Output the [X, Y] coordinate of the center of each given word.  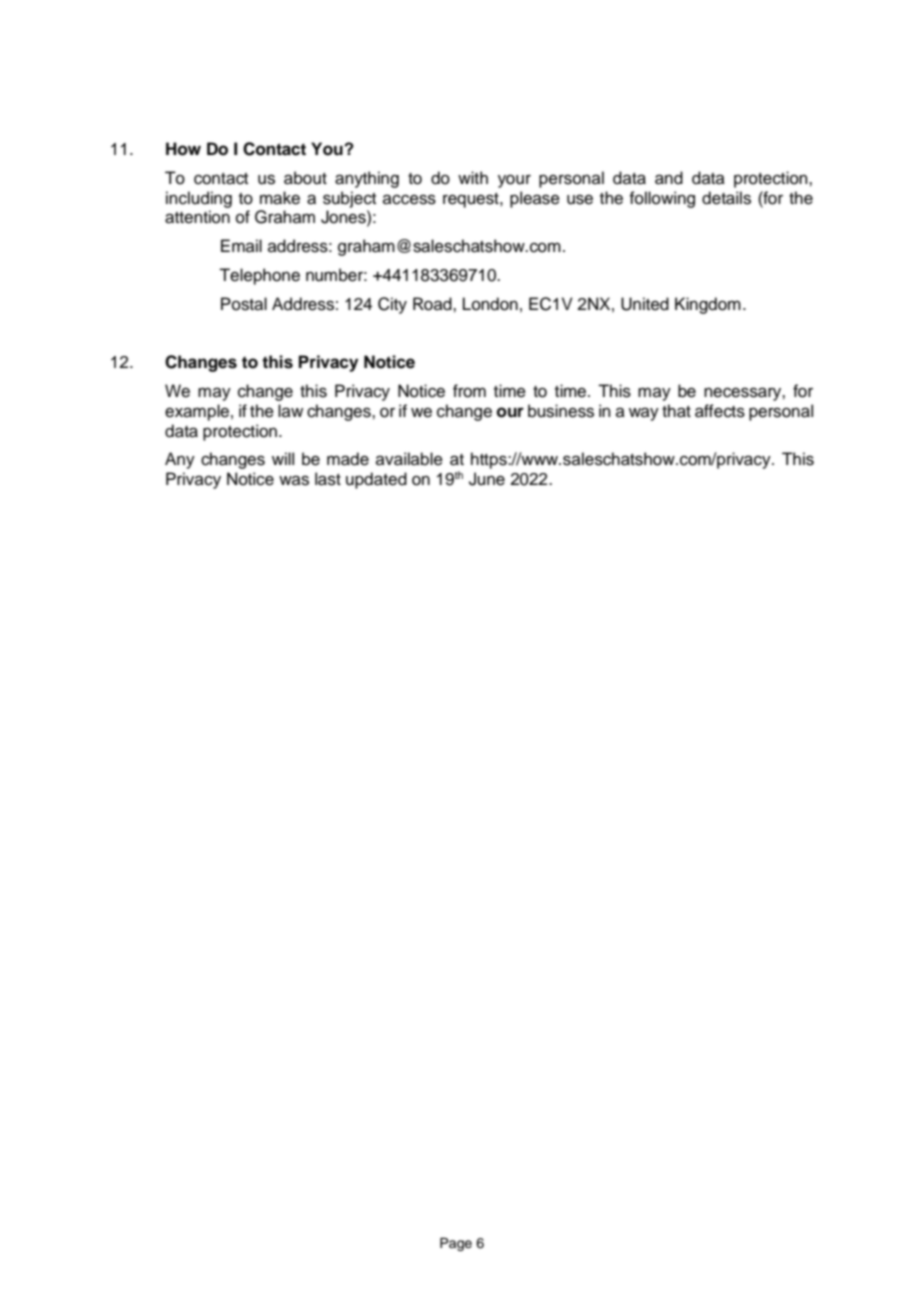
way [644, 414]
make [280, 198]
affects [720, 411]
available [409, 459]
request [472, 200]
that [676, 411]
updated [376, 480]
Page [456, 1244]
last [328, 479]
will [283, 458]
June [487, 479]
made [348, 459]
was [294, 480]
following [662, 199]
